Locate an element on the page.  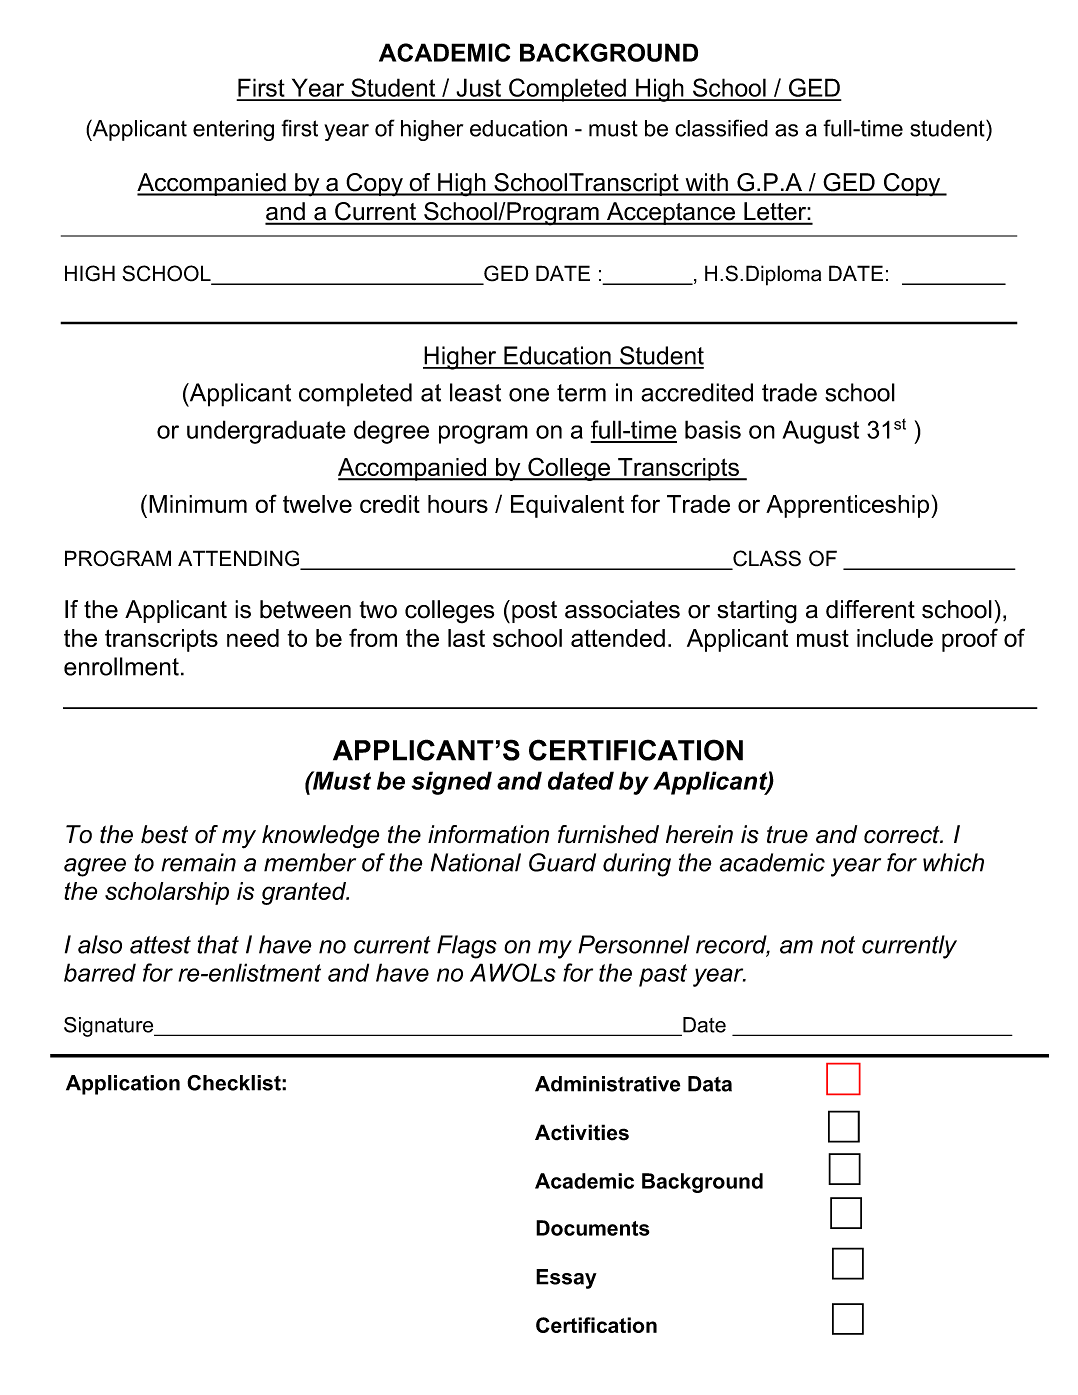
undergraduate is located at coordinates (266, 432).
